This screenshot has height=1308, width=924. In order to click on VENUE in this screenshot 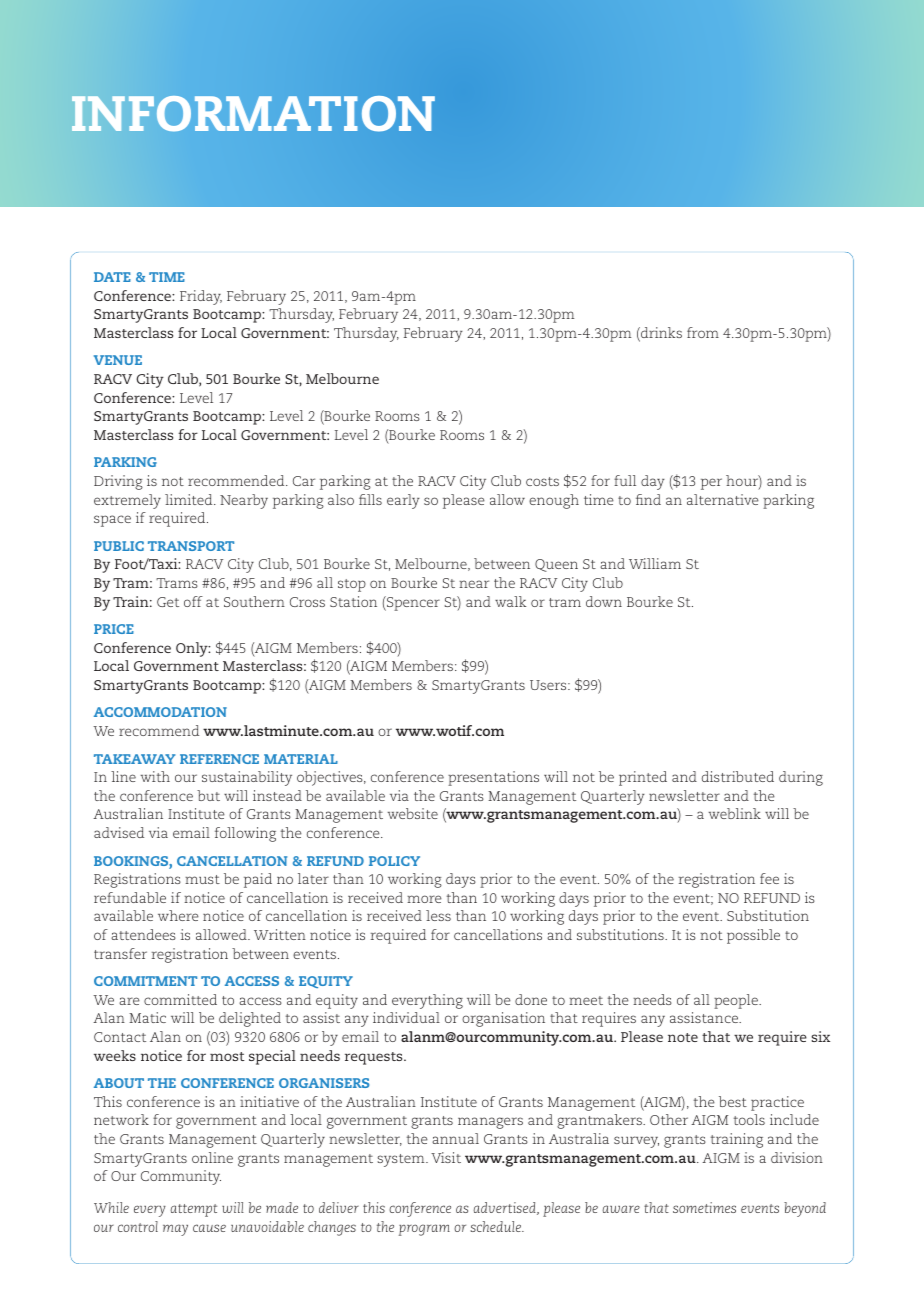, I will do `click(118, 360)`.
